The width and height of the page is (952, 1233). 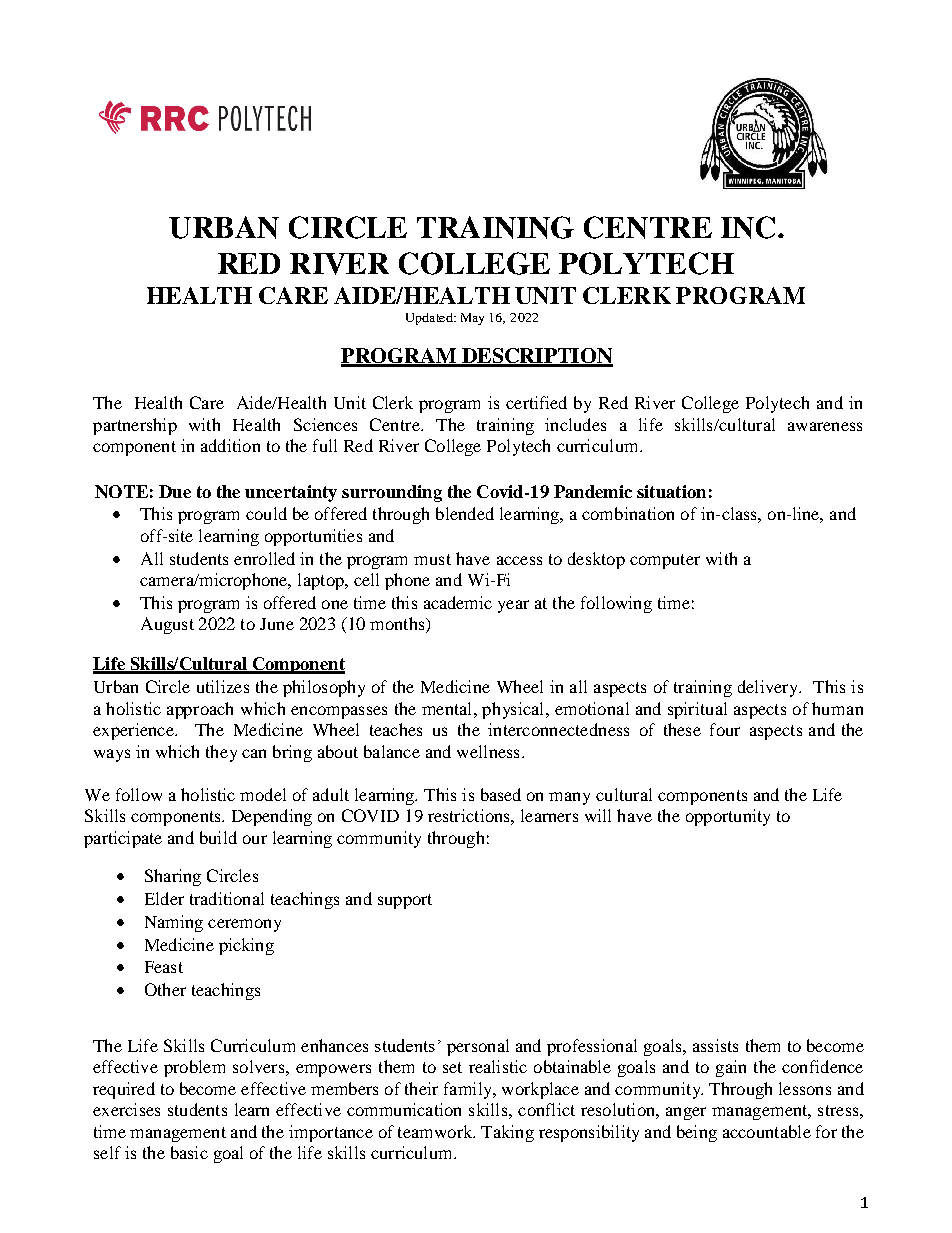 What do you see at coordinates (825, 426) in the page?
I see `awareness` at bounding box center [825, 426].
